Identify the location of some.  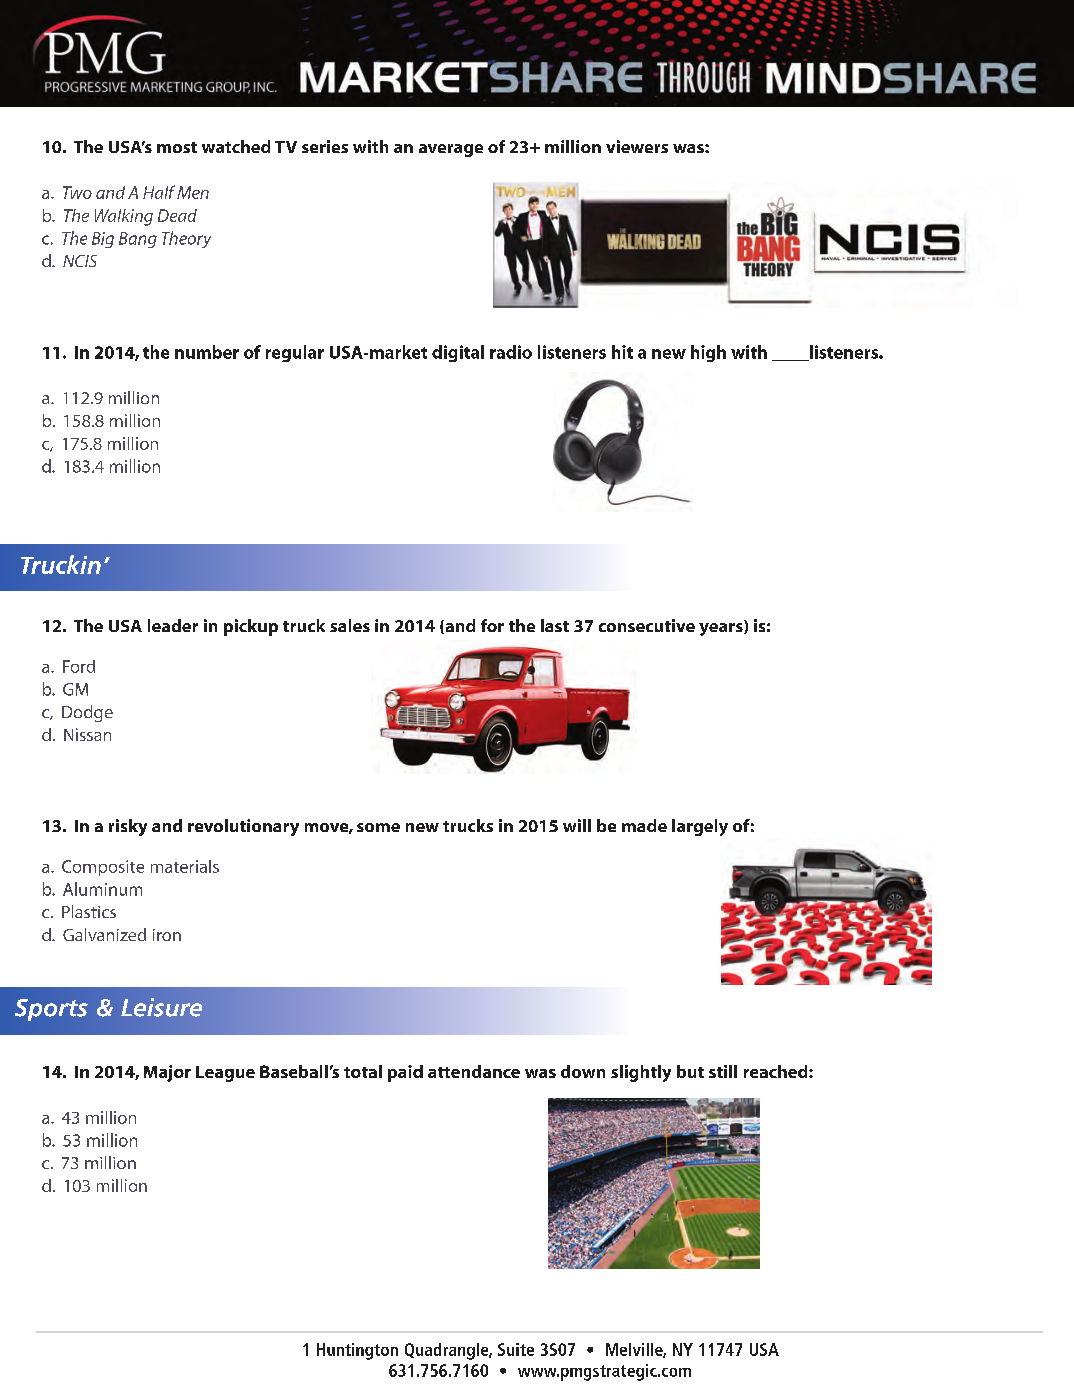
(378, 827).
